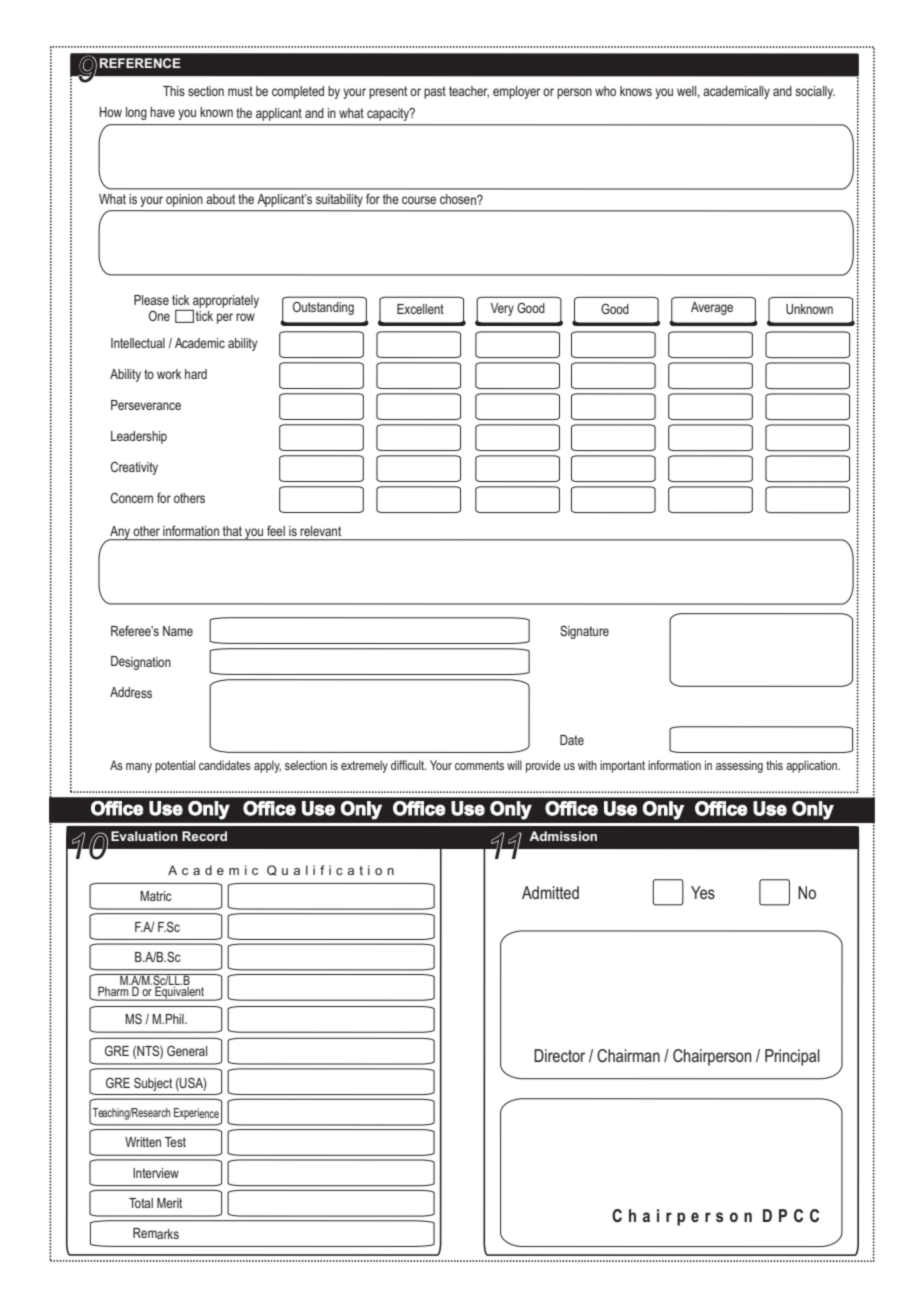 The height and width of the screenshot is (1308, 924). What do you see at coordinates (550, 892) in the screenshot?
I see `Admitted` at bounding box center [550, 892].
